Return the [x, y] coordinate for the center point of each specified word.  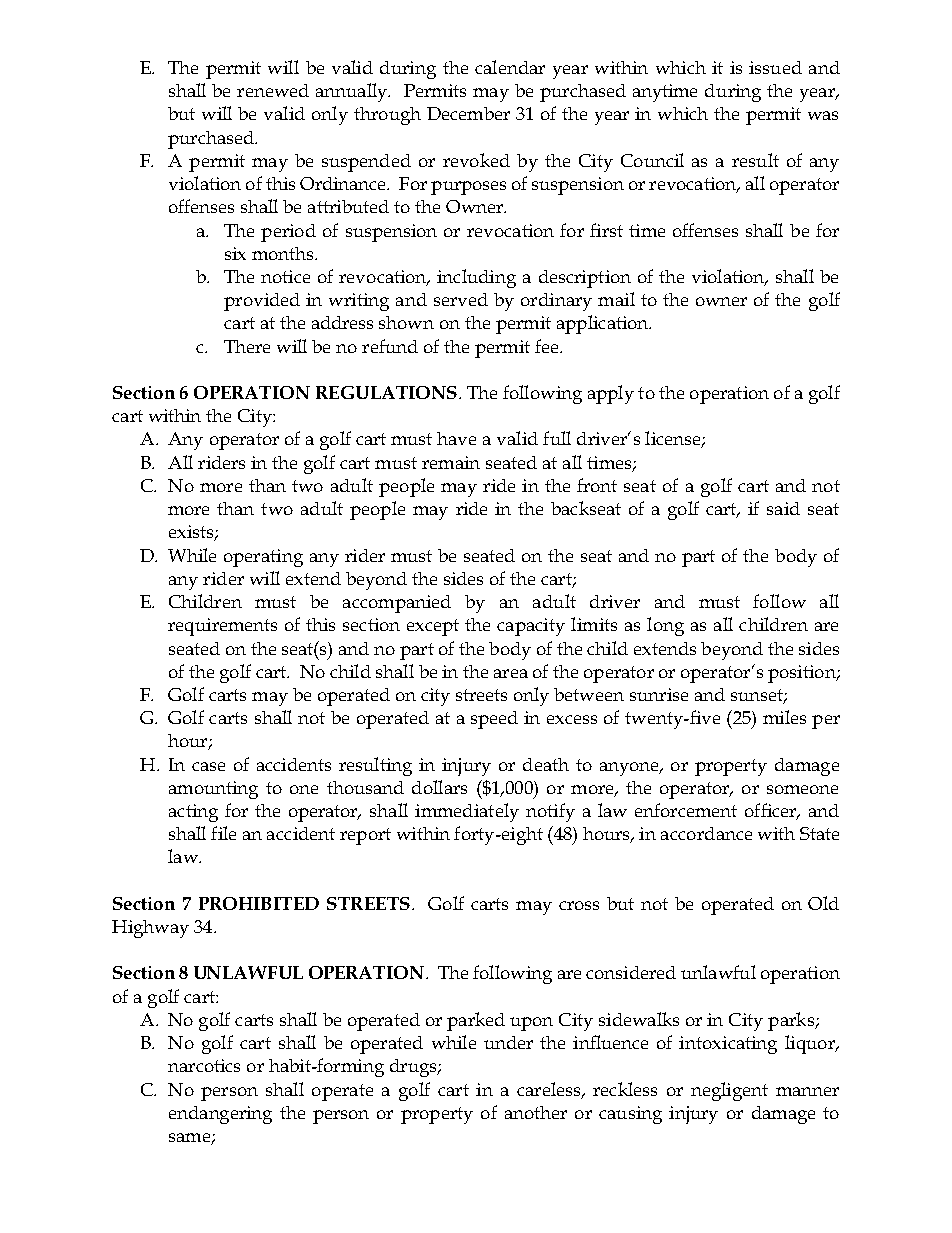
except [433, 627]
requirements [222, 627]
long [665, 626]
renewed [273, 90]
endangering [220, 1115]
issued [775, 67]
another [536, 1112]
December [468, 113]
